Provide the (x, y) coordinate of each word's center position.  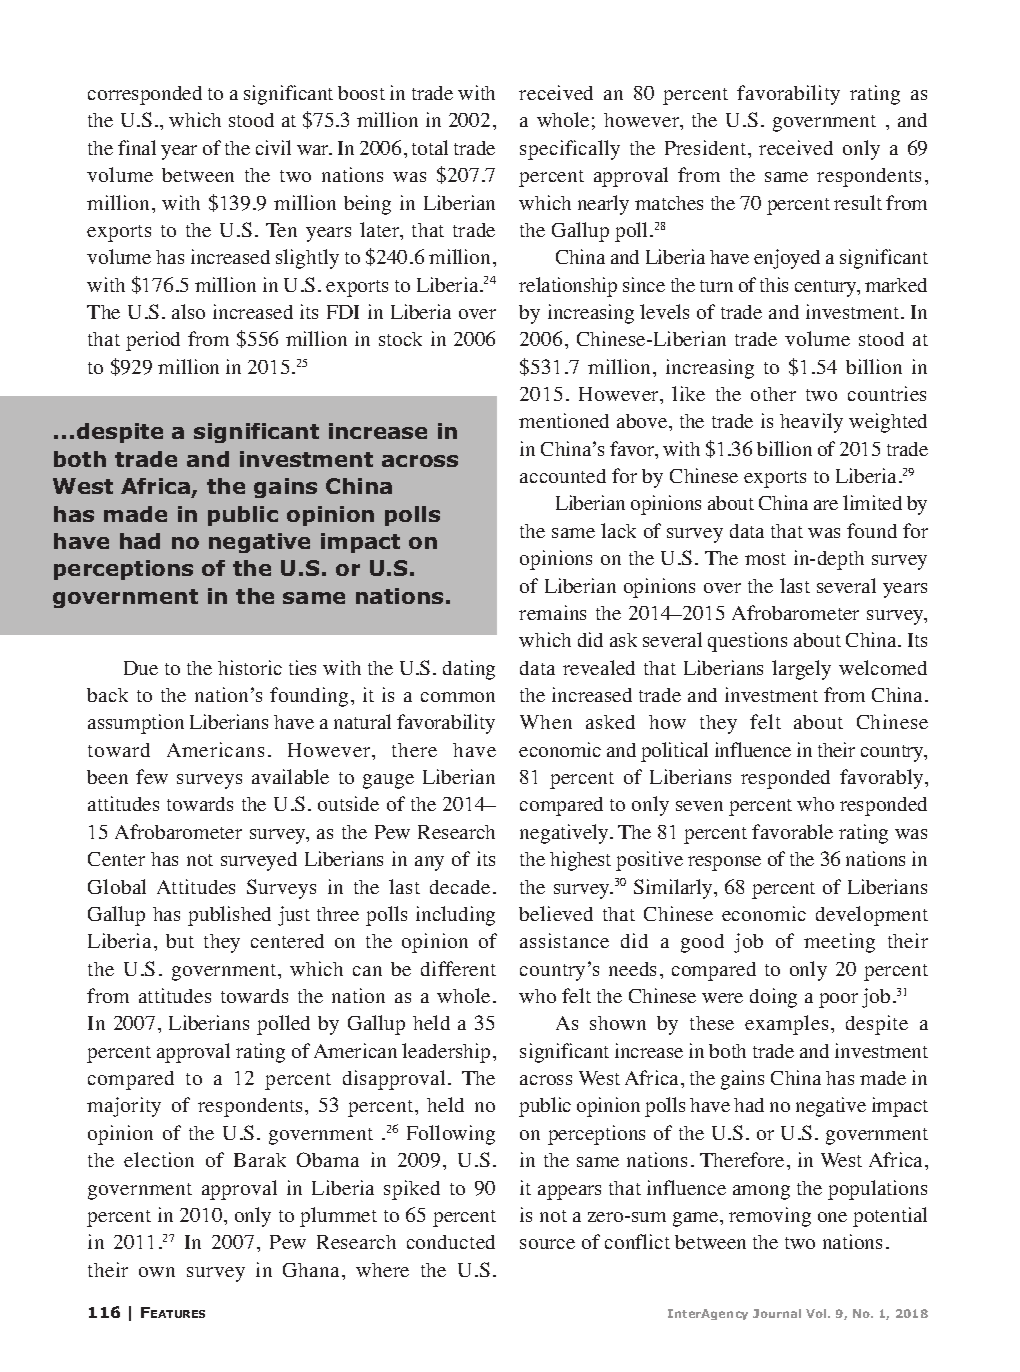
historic (250, 667)
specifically (570, 150)
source (547, 1244)
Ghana (313, 1270)
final (137, 147)
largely (801, 670)
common (458, 697)
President (707, 147)
